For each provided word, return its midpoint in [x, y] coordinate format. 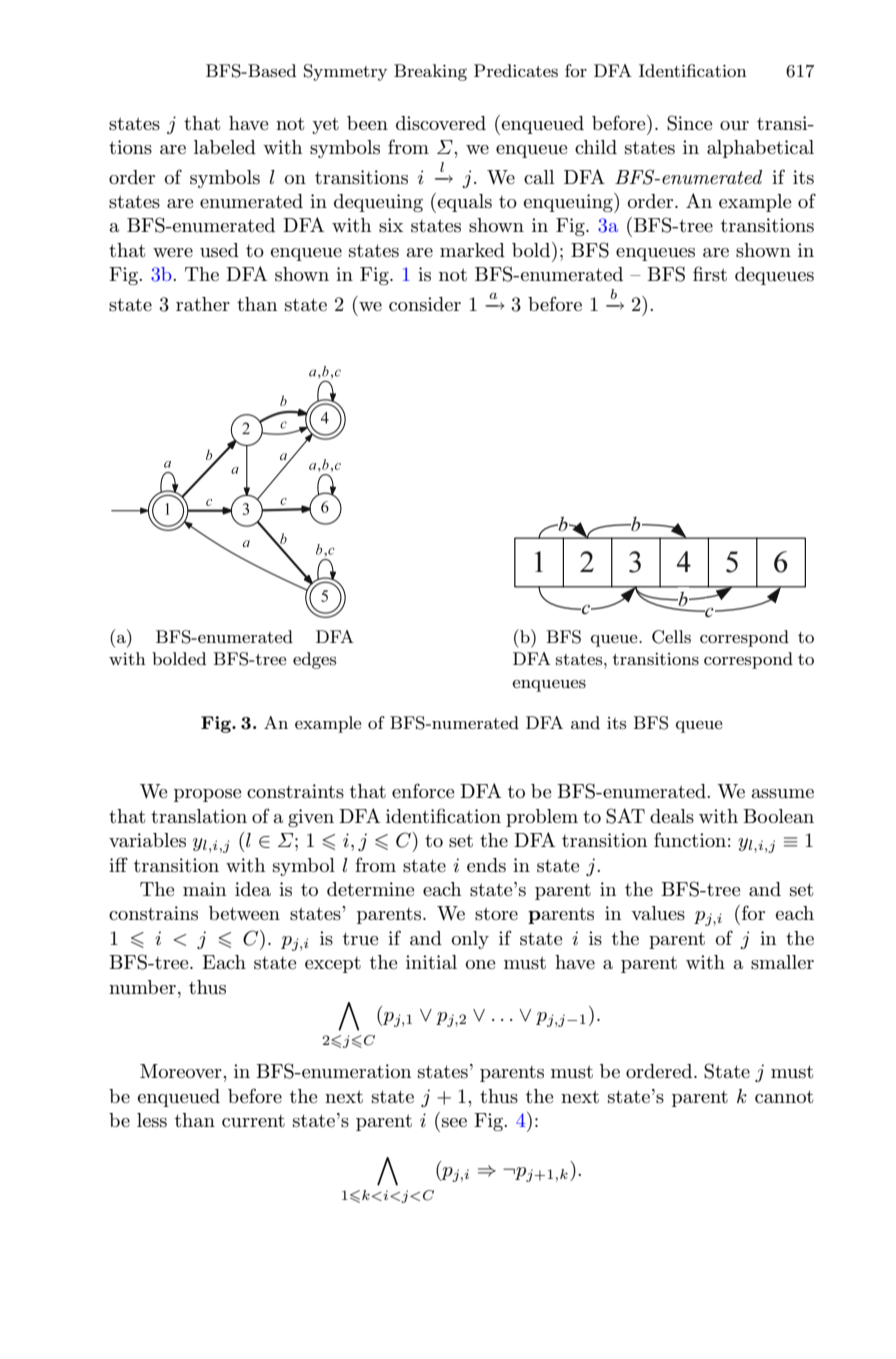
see [454, 1123]
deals [672, 816]
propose [208, 795]
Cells [671, 637]
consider [425, 304]
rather [203, 304]
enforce [423, 790]
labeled [225, 147]
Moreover [182, 1071]
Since [690, 123]
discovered [441, 123]
